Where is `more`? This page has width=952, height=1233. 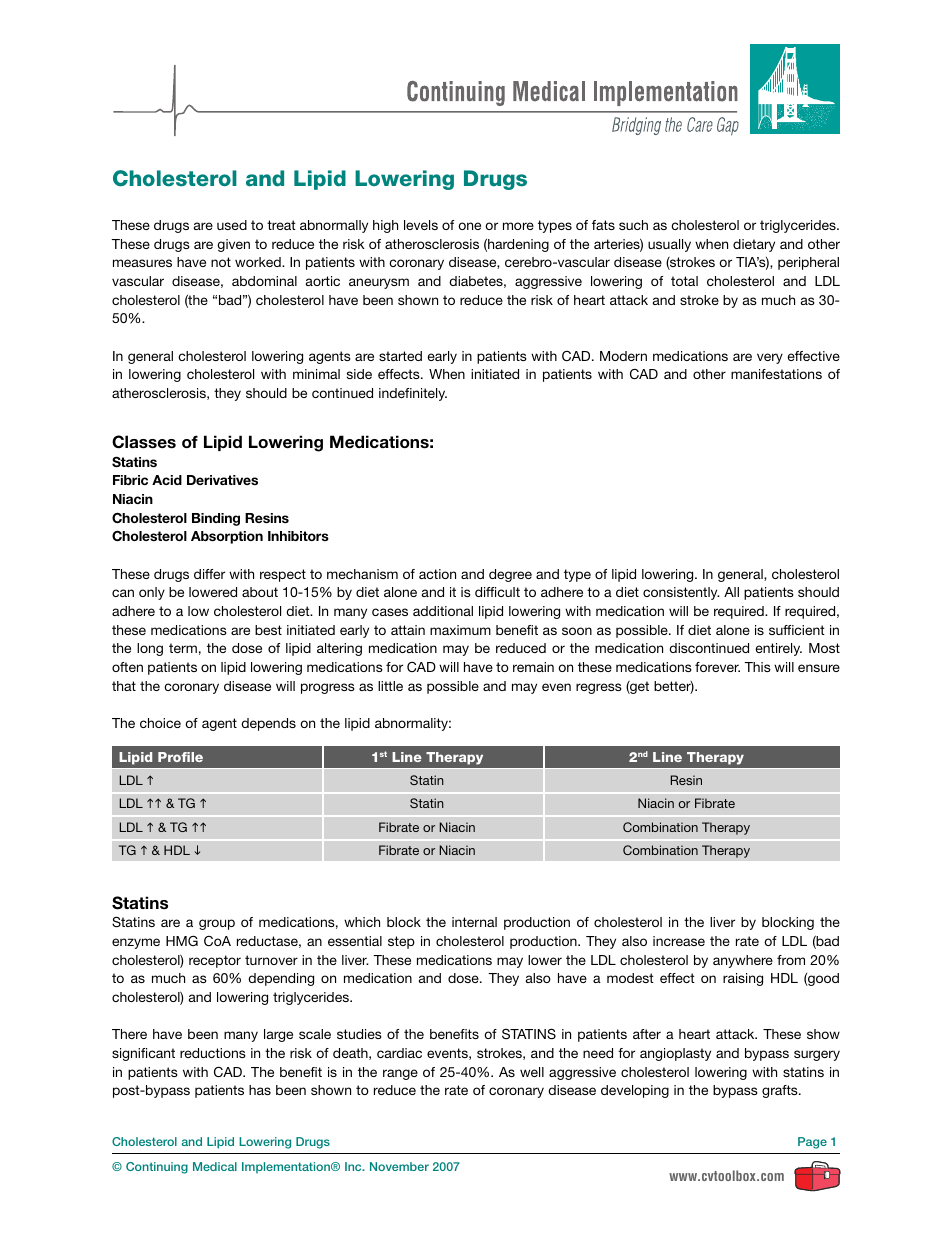
more is located at coordinates (518, 226).
